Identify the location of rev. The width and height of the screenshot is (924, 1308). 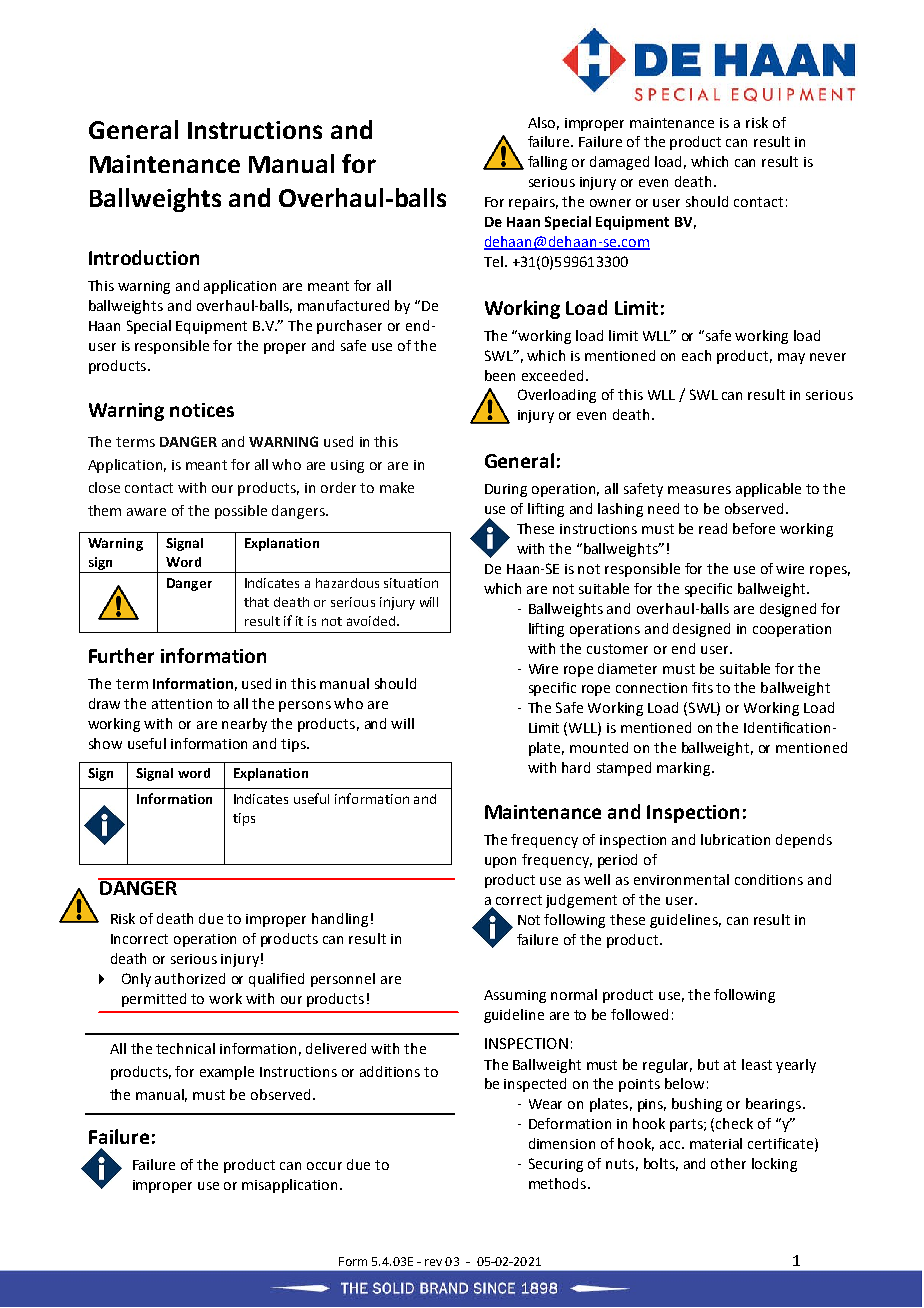
(433, 1262).
